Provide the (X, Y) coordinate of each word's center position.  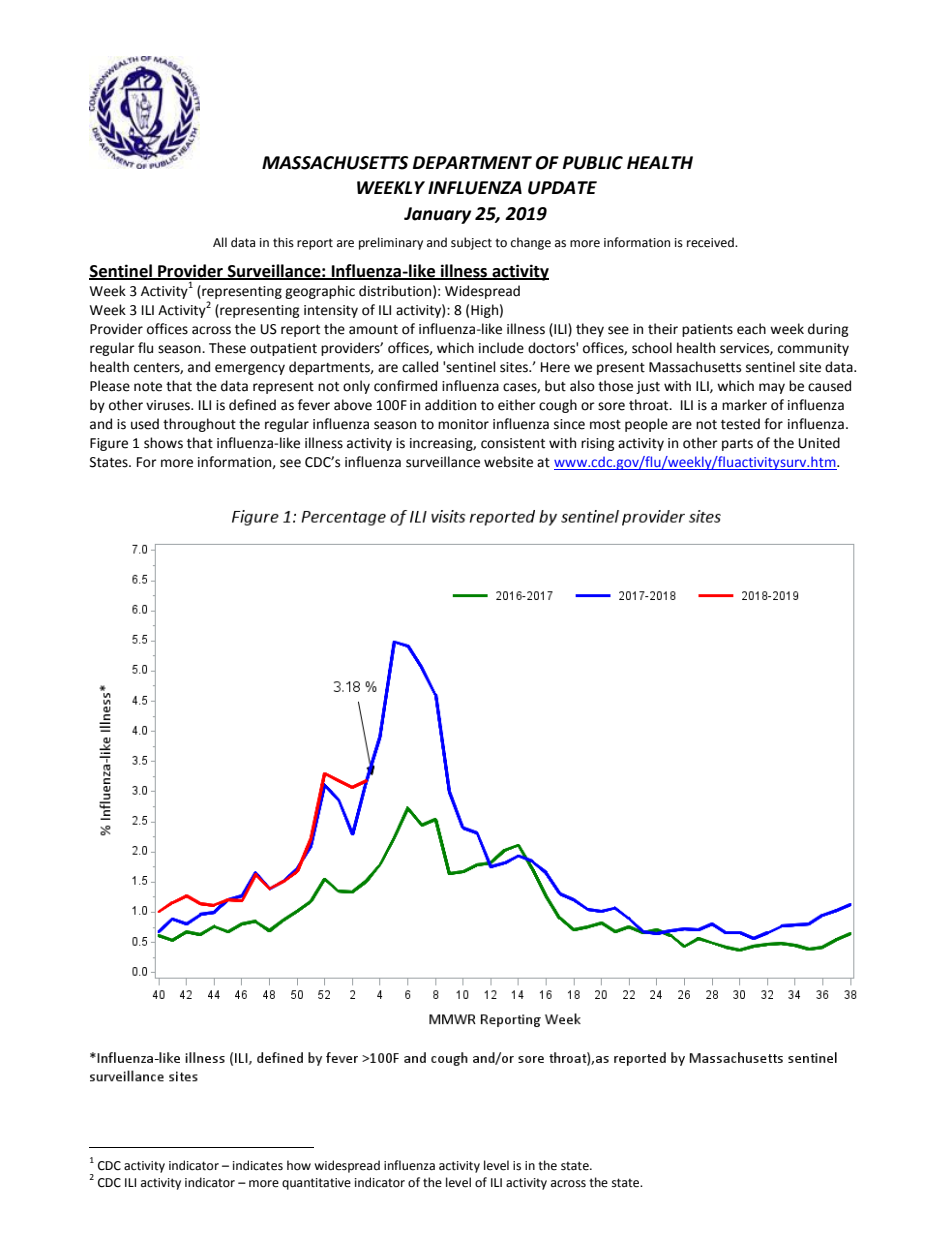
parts (737, 445)
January (437, 215)
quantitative (316, 1184)
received (711, 242)
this (283, 242)
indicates (258, 1165)
